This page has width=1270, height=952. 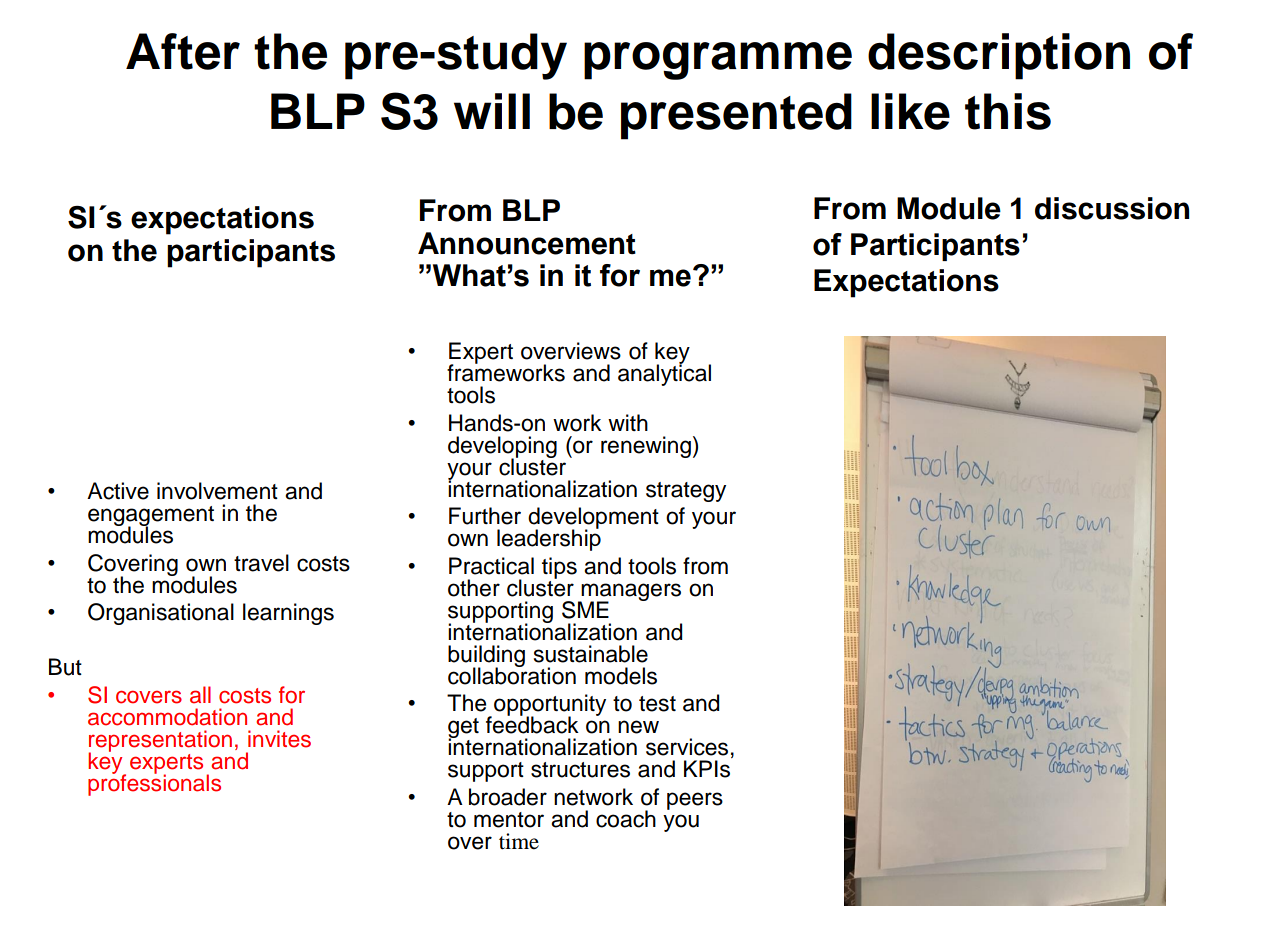 What do you see at coordinates (154, 784) in the page?
I see `professionals` at bounding box center [154, 784].
